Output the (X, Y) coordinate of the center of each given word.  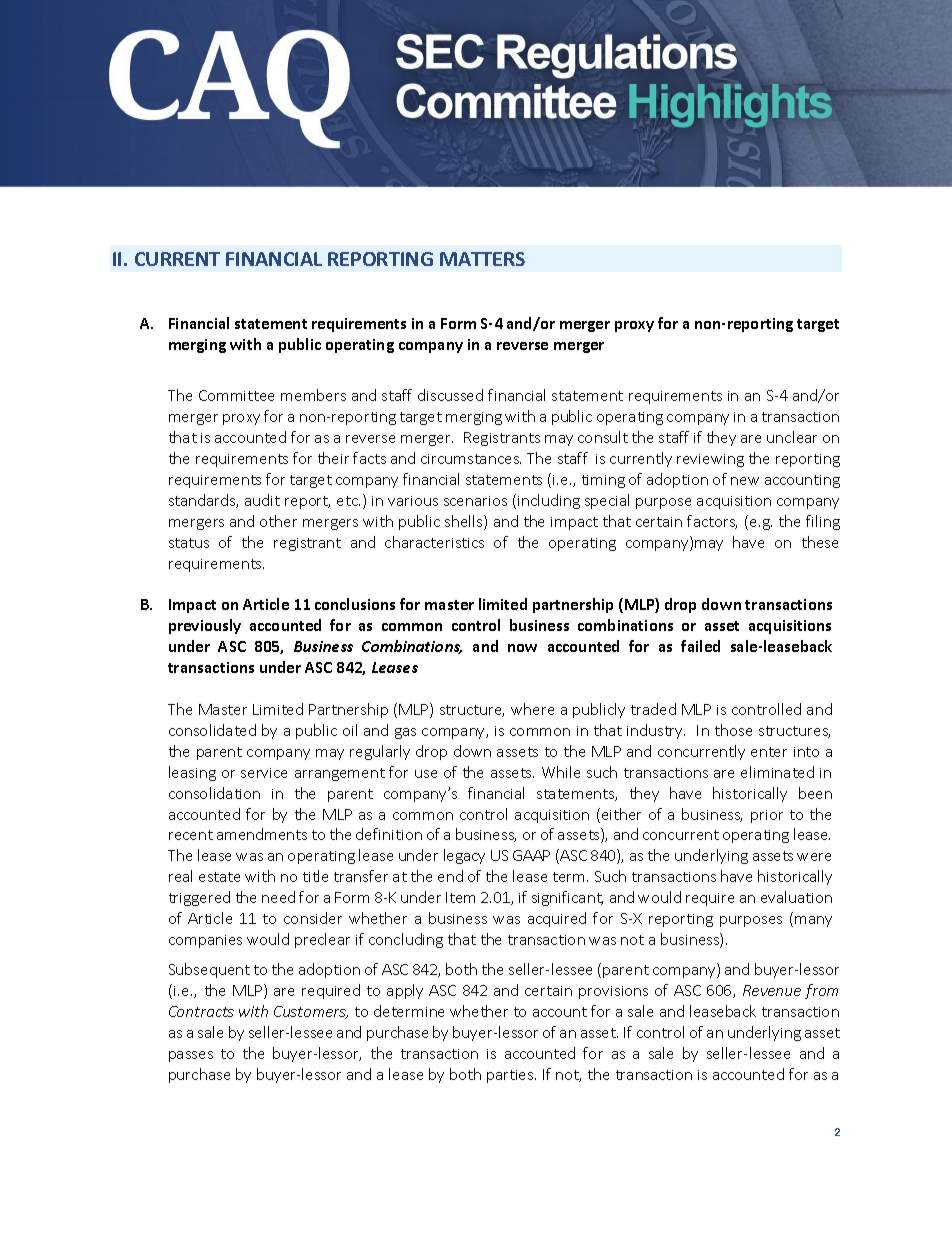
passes (191, 1056)
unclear (792, 437)
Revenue (772, 990)
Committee (236, 395)
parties (511, 1076)
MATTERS (482, 259)
